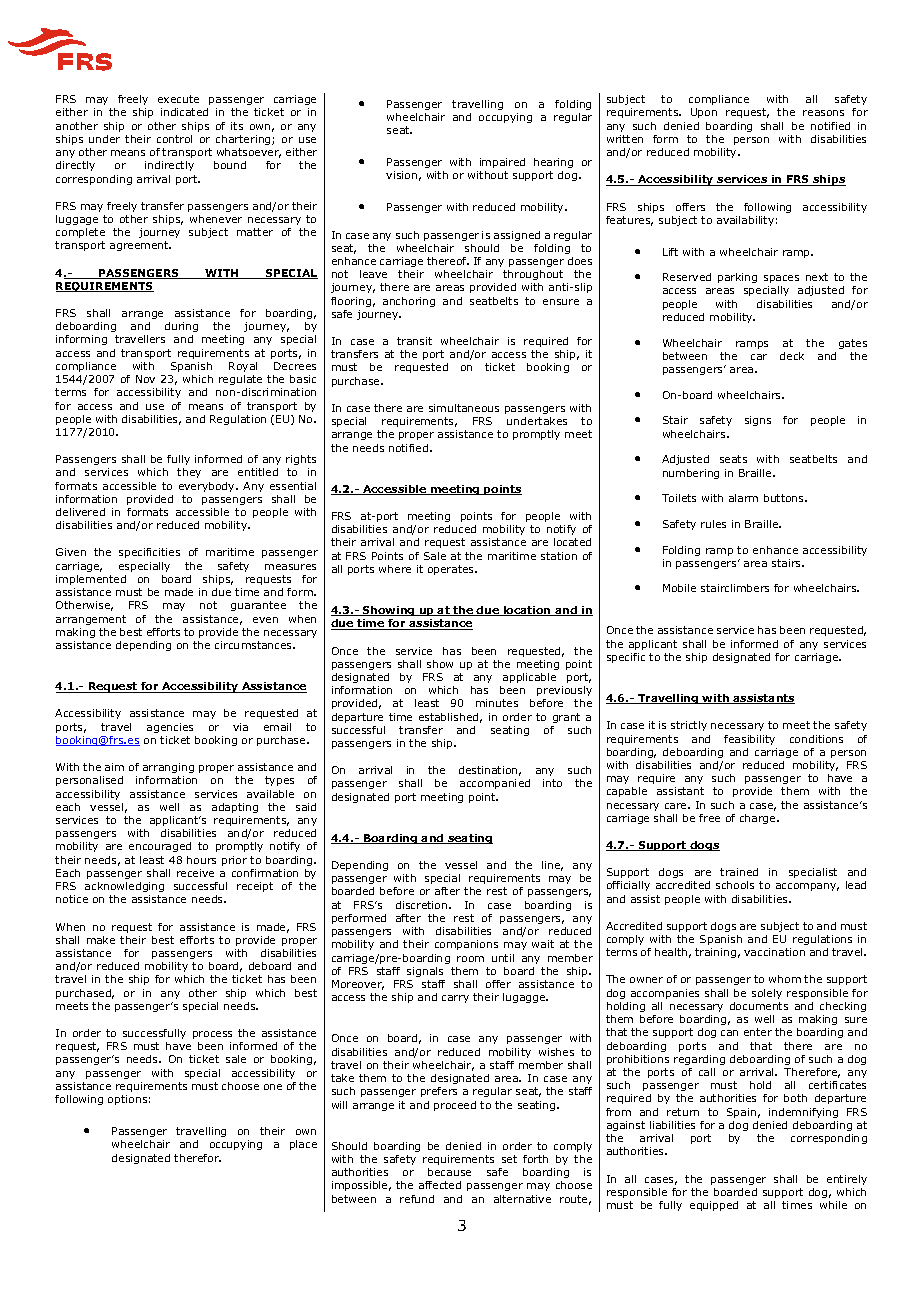 The image size is (924, 1308). Describe the element at coordinates (714, 1206) in the screenshot. I see `equipped` at that location.
